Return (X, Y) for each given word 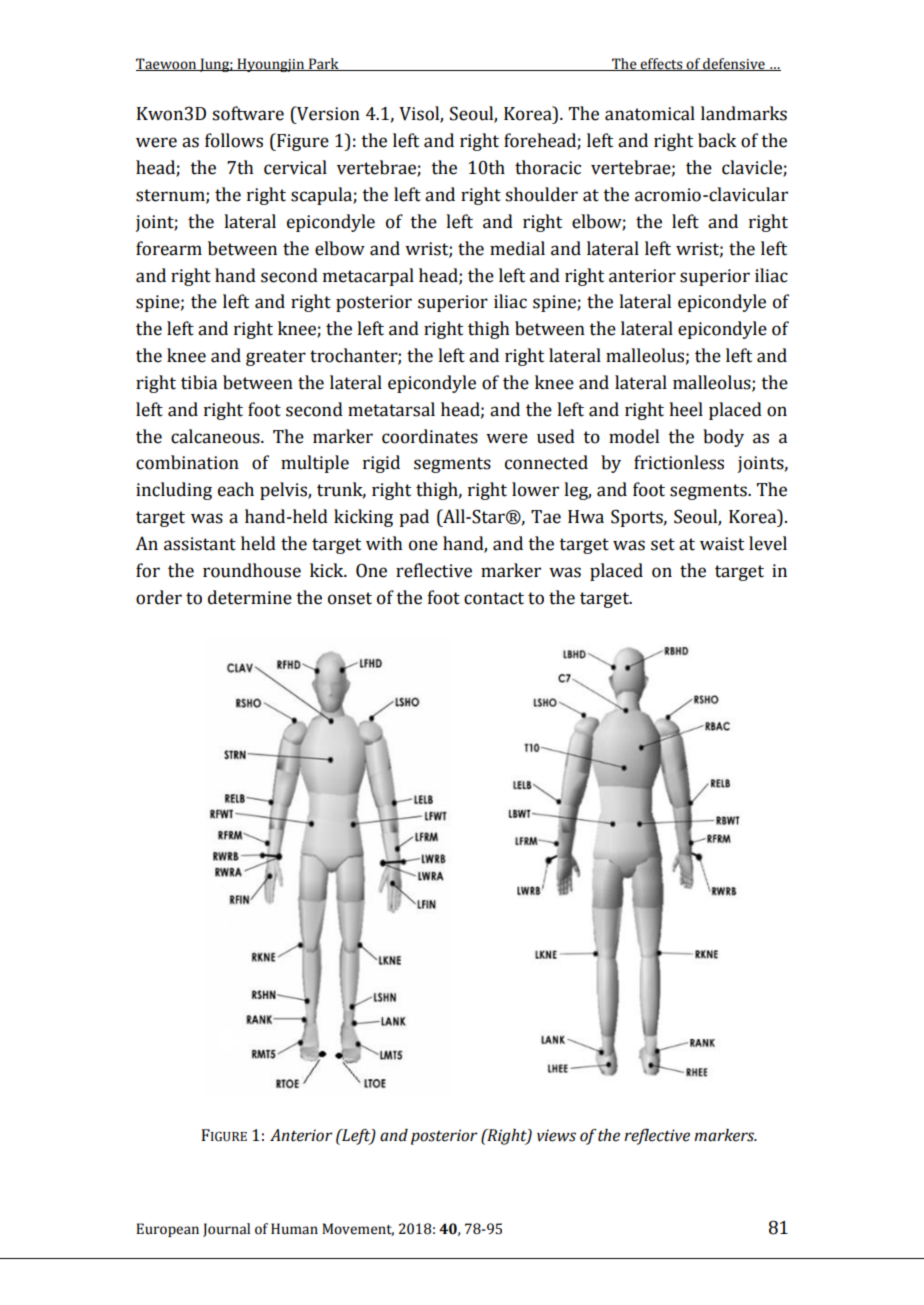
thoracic (548, 167)
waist (722, 544)
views (556, 1135)
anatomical (650, 113)
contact (494, 598)
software (248, 113)
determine (250, 597)
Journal (226, 1230)
